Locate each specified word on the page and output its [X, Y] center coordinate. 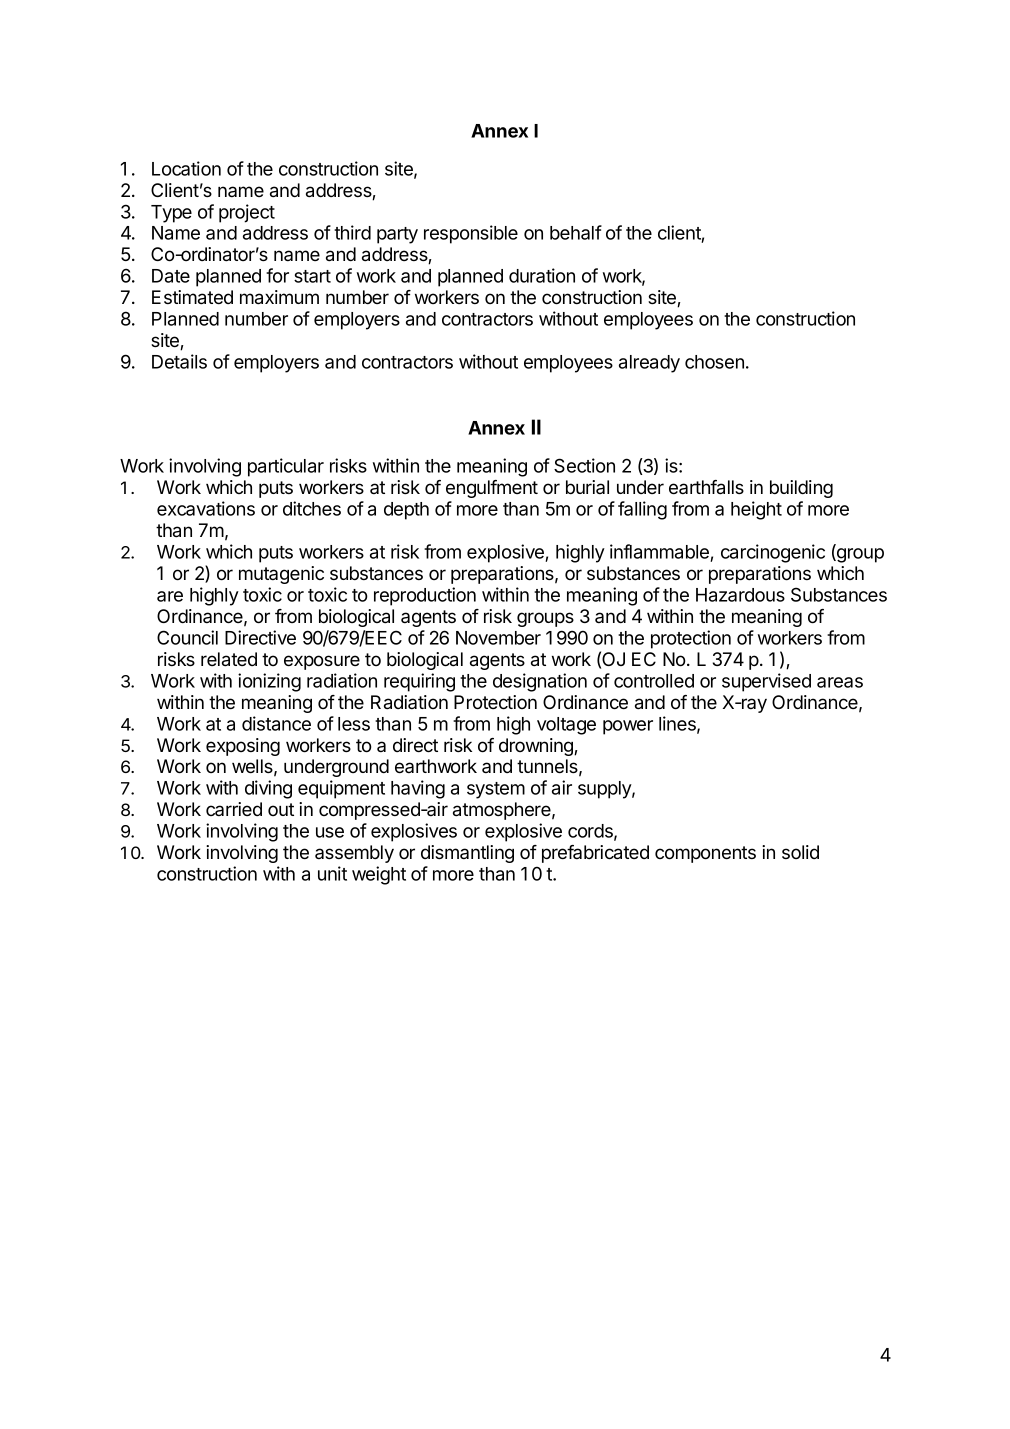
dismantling [467, 854]
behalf [576, 232]
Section [584, 465]
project [247, 213]
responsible [471, 234]
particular [286, 467]
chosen [714, 362]
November [498, 638]
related [229, 659]
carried [234, 809]
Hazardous [740, 595]
